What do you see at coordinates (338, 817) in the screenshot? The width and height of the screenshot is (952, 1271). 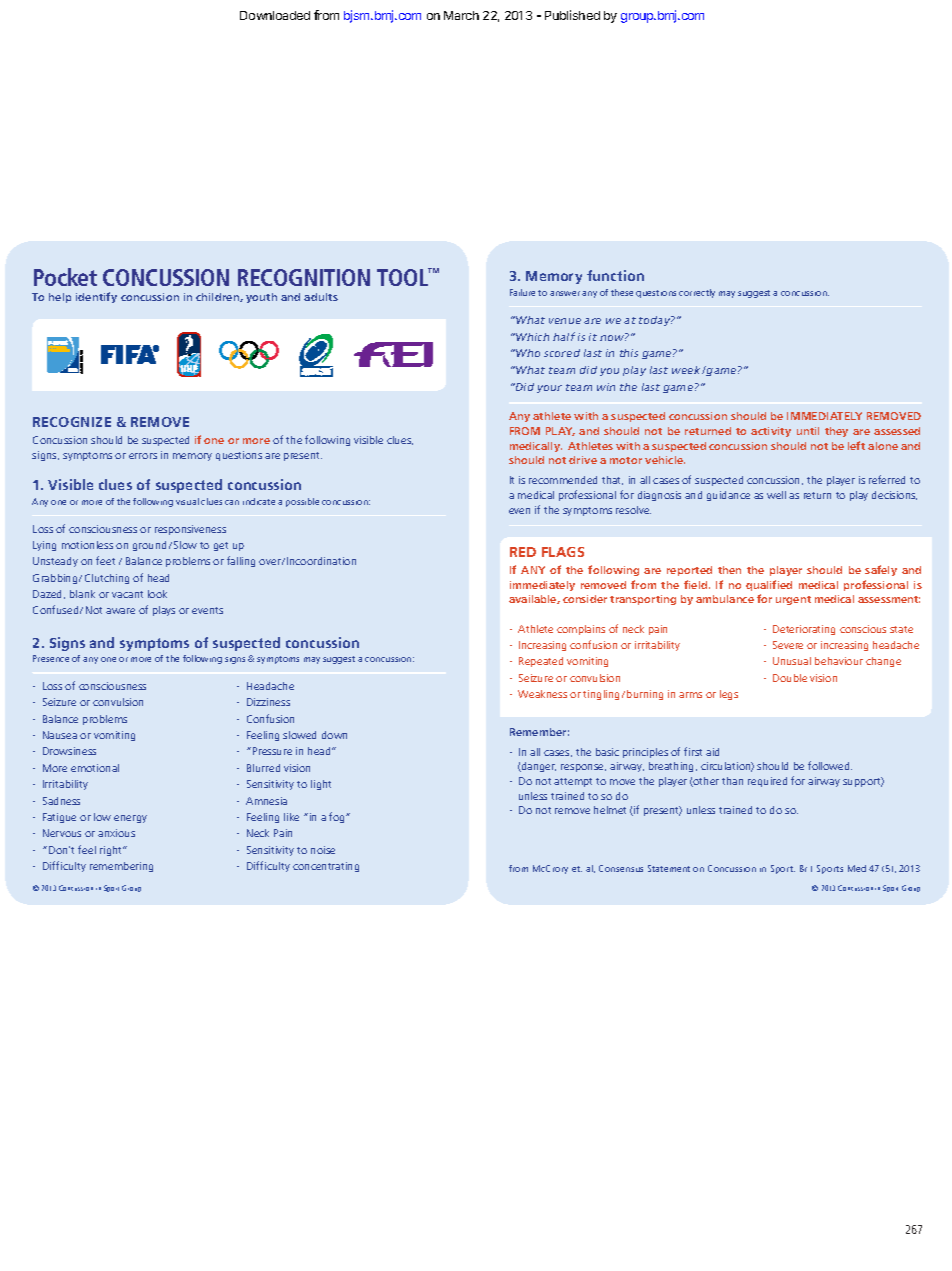 I see `fog` at bounding box center [338, 817].
